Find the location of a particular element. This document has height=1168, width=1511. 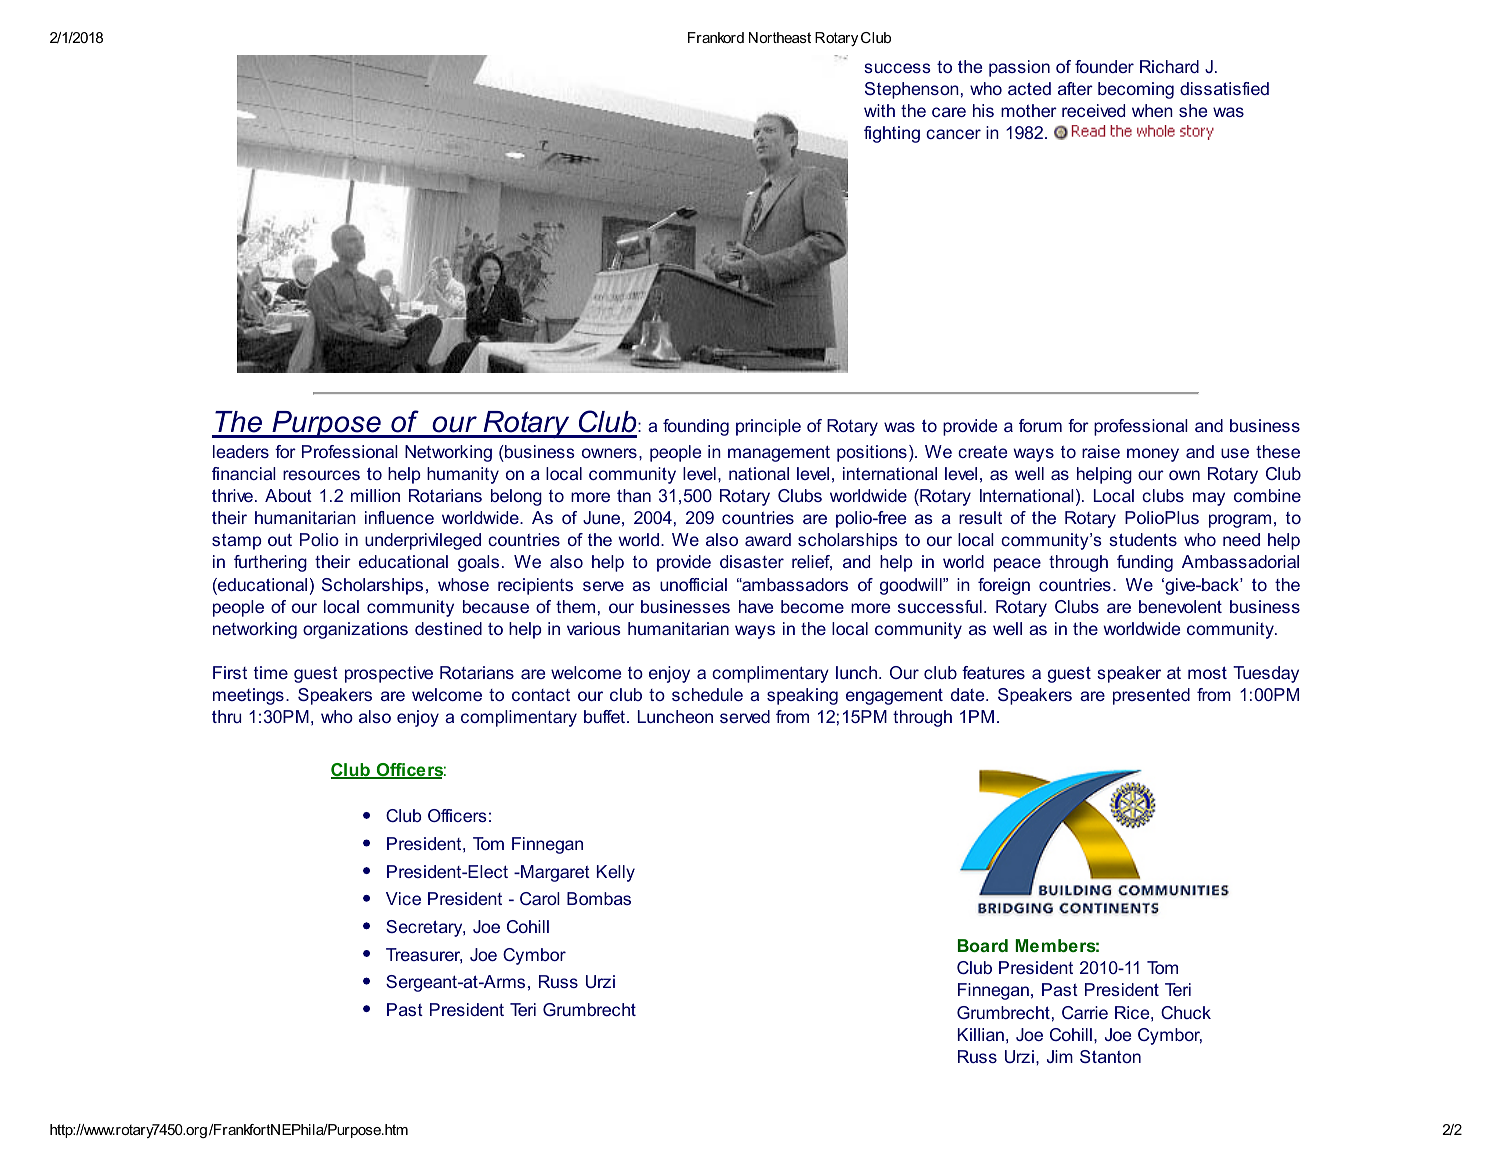

leaders is located at coordinates (241, 451).
